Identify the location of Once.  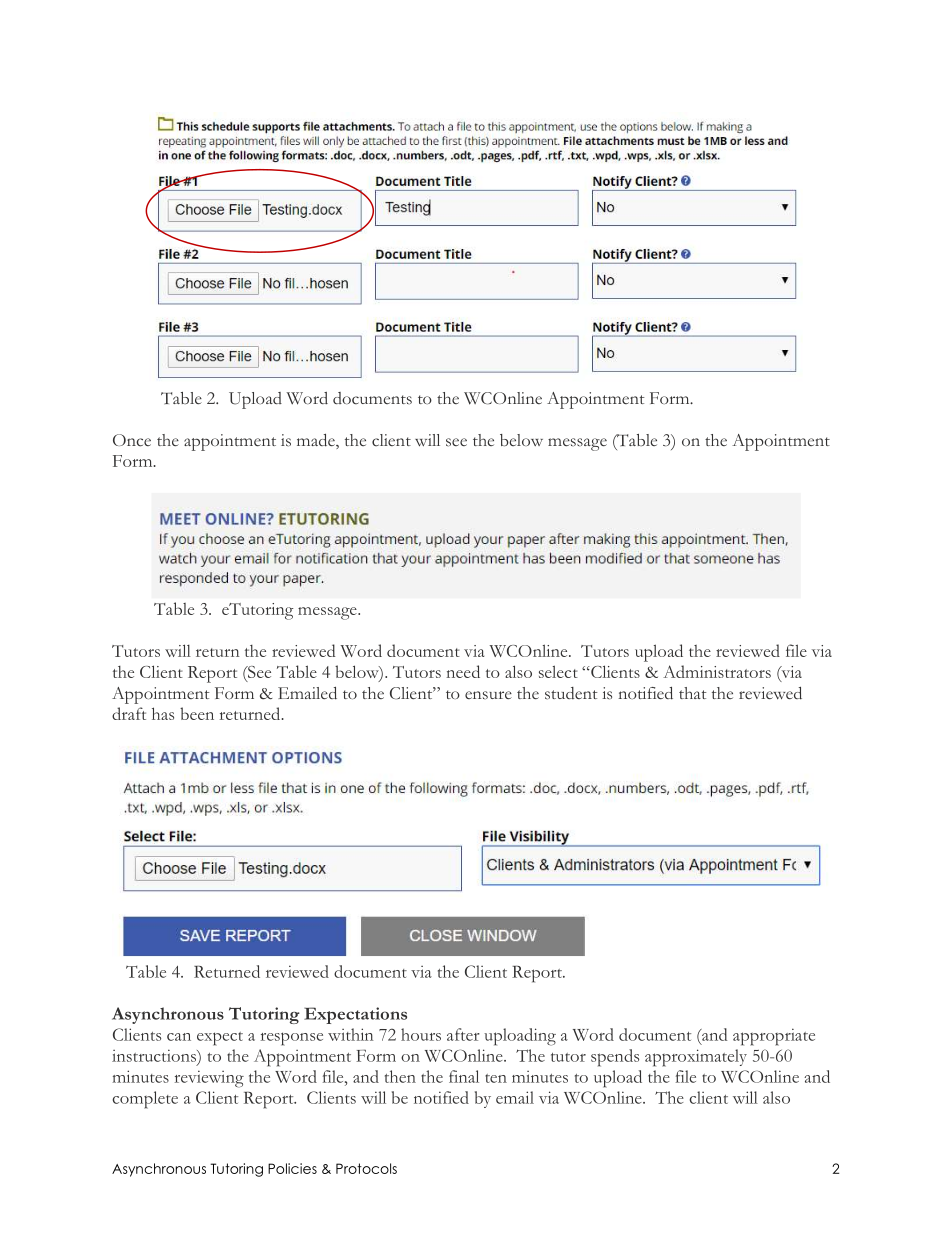
(132, 440).
